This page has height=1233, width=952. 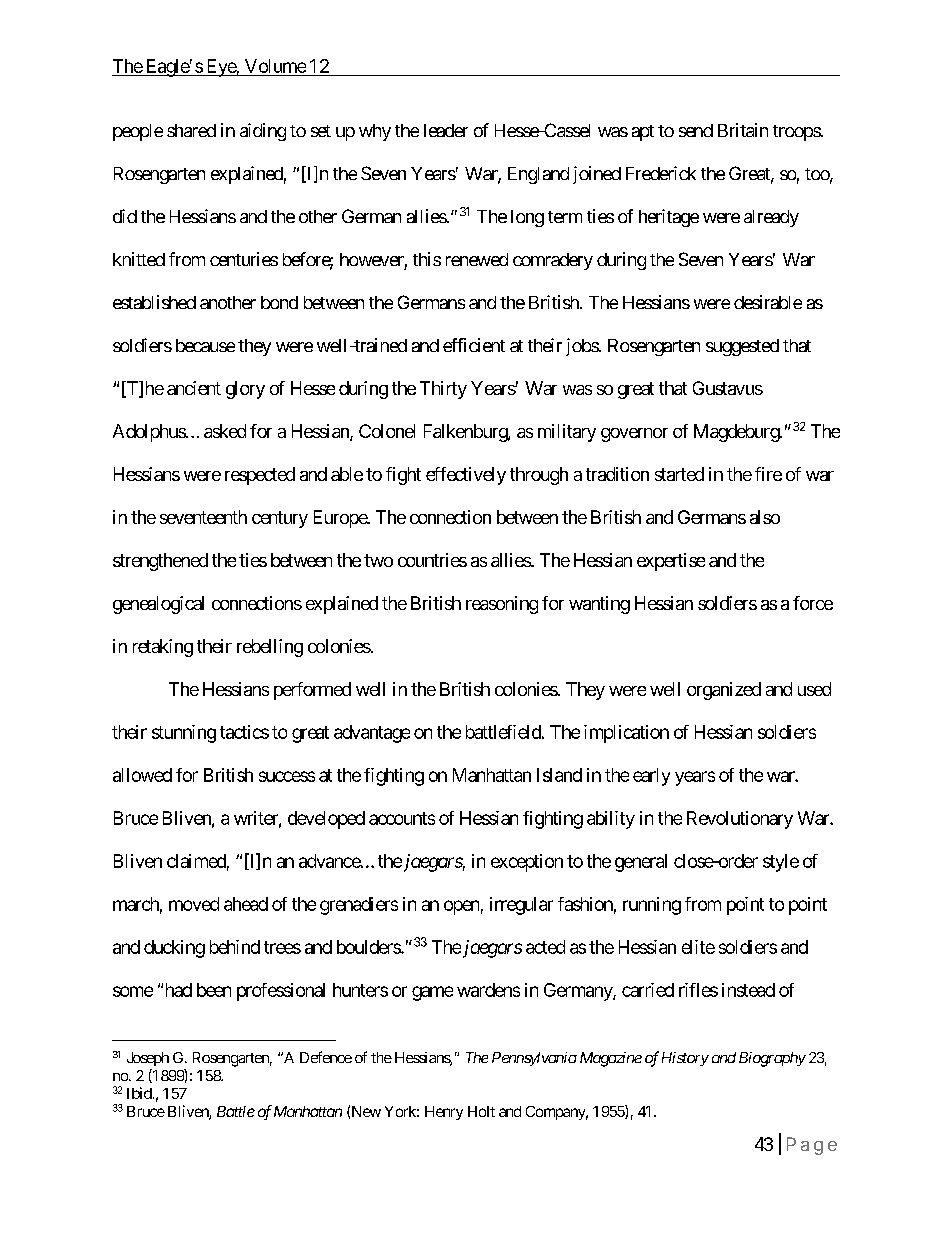 I want to click on because, so click(x=205, y=345).
